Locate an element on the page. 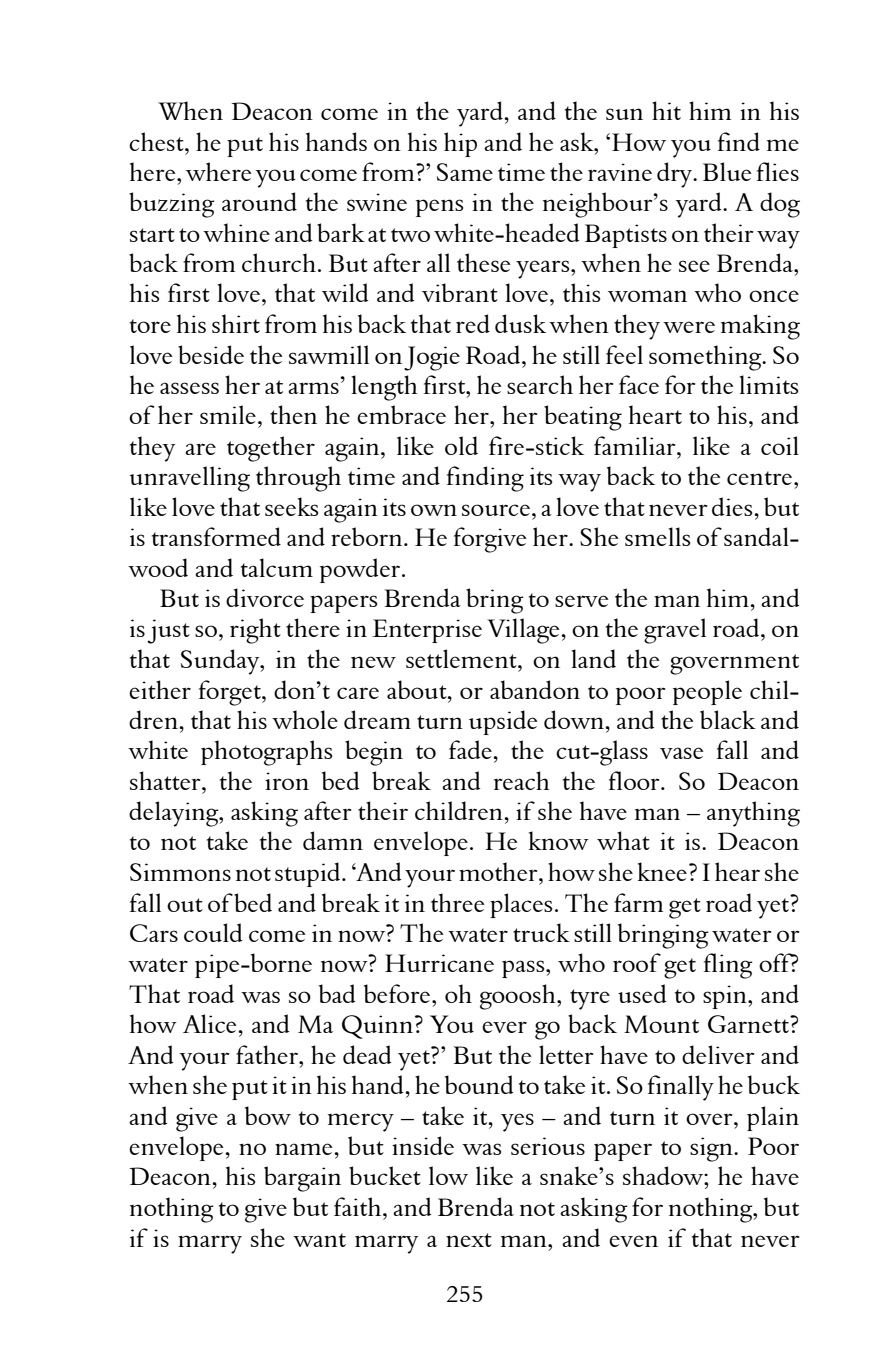 The image size is (896, 1368). shatter is located at coordinates (166, 780).
